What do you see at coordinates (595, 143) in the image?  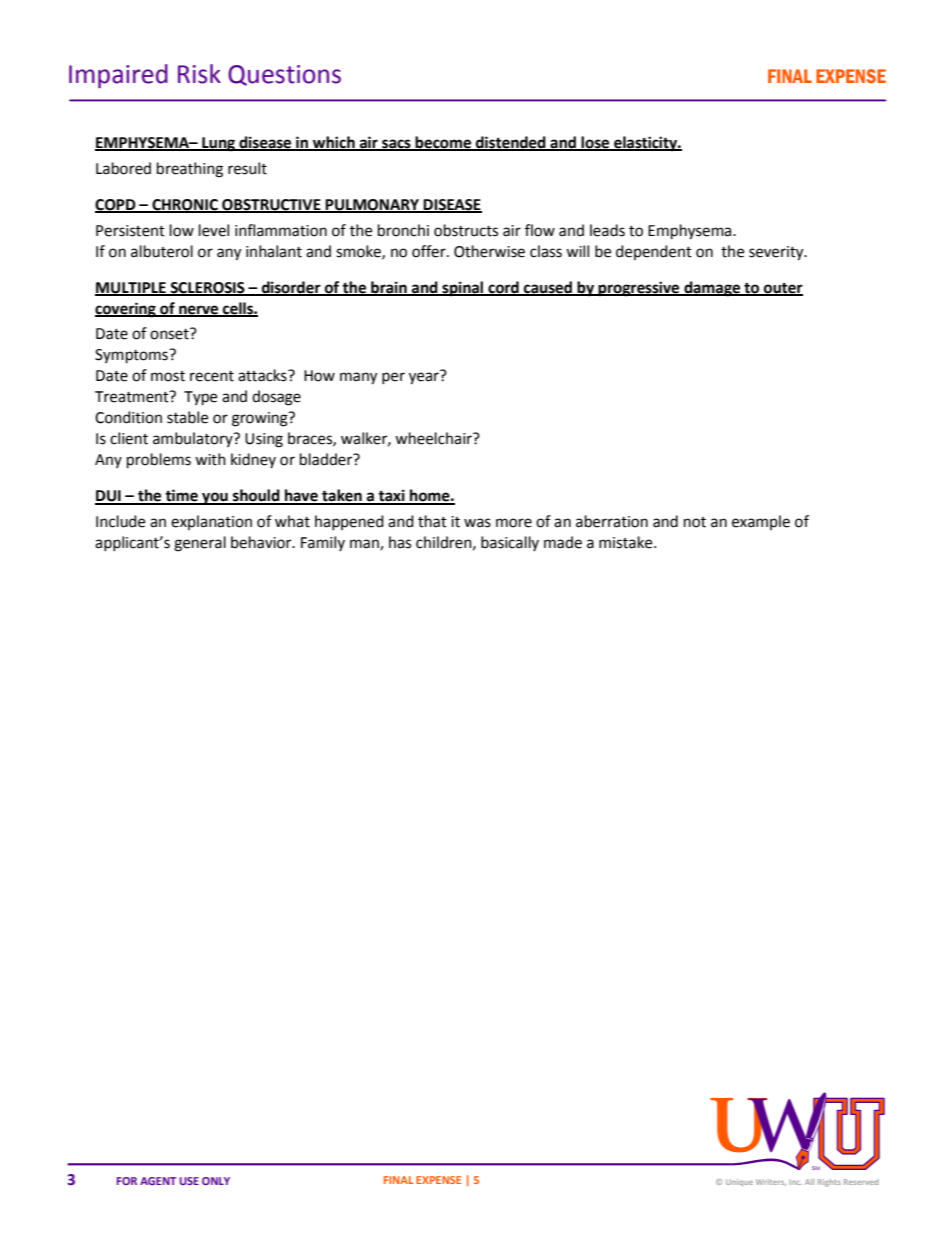 I see `lose` at bounding box center [595, 143].
